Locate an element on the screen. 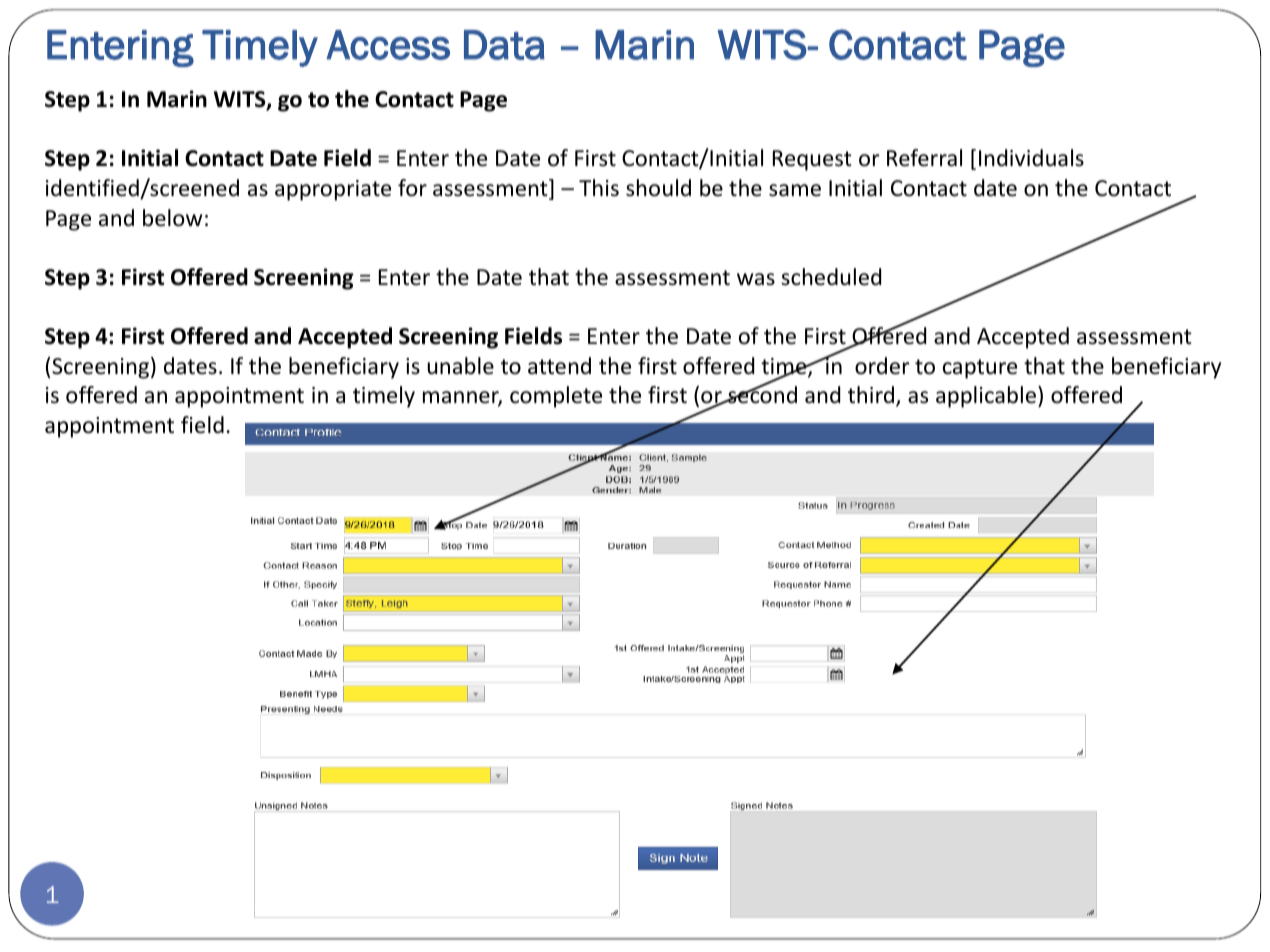  Referral is located at coordinates (924, 158).
